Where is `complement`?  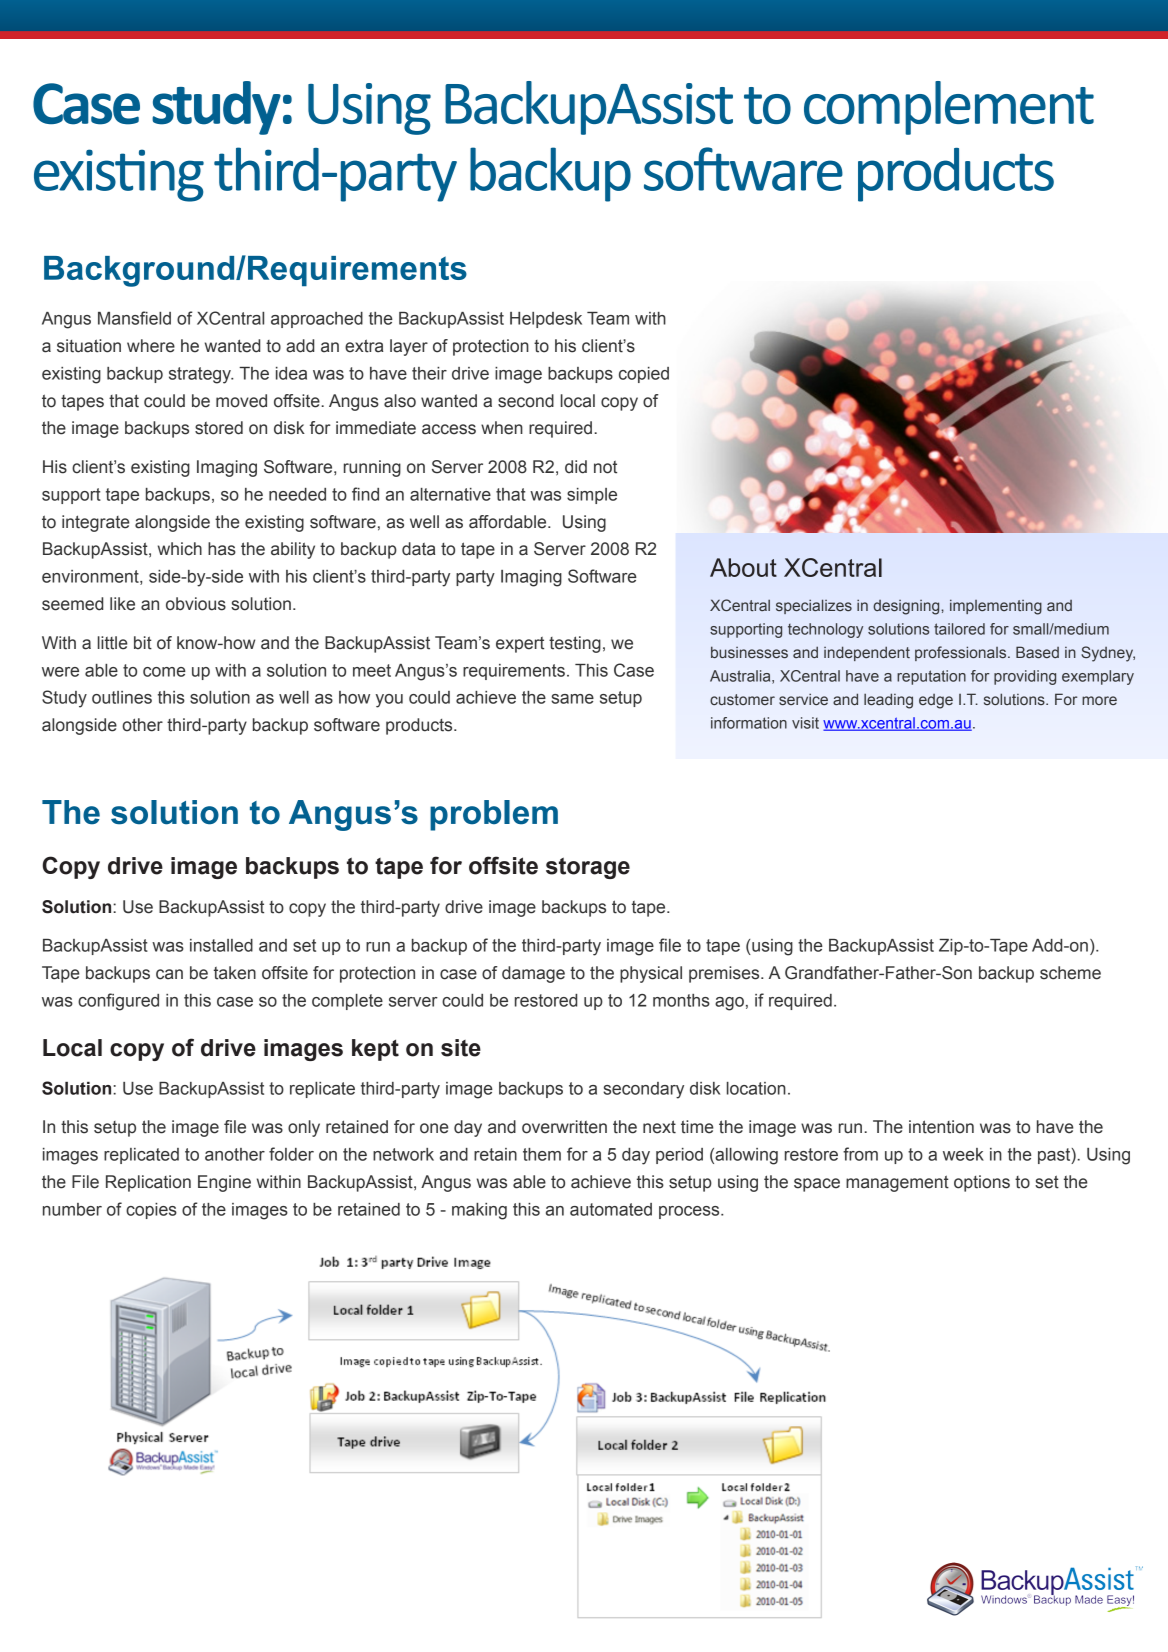
complement is located at coordinates (949, 108).
